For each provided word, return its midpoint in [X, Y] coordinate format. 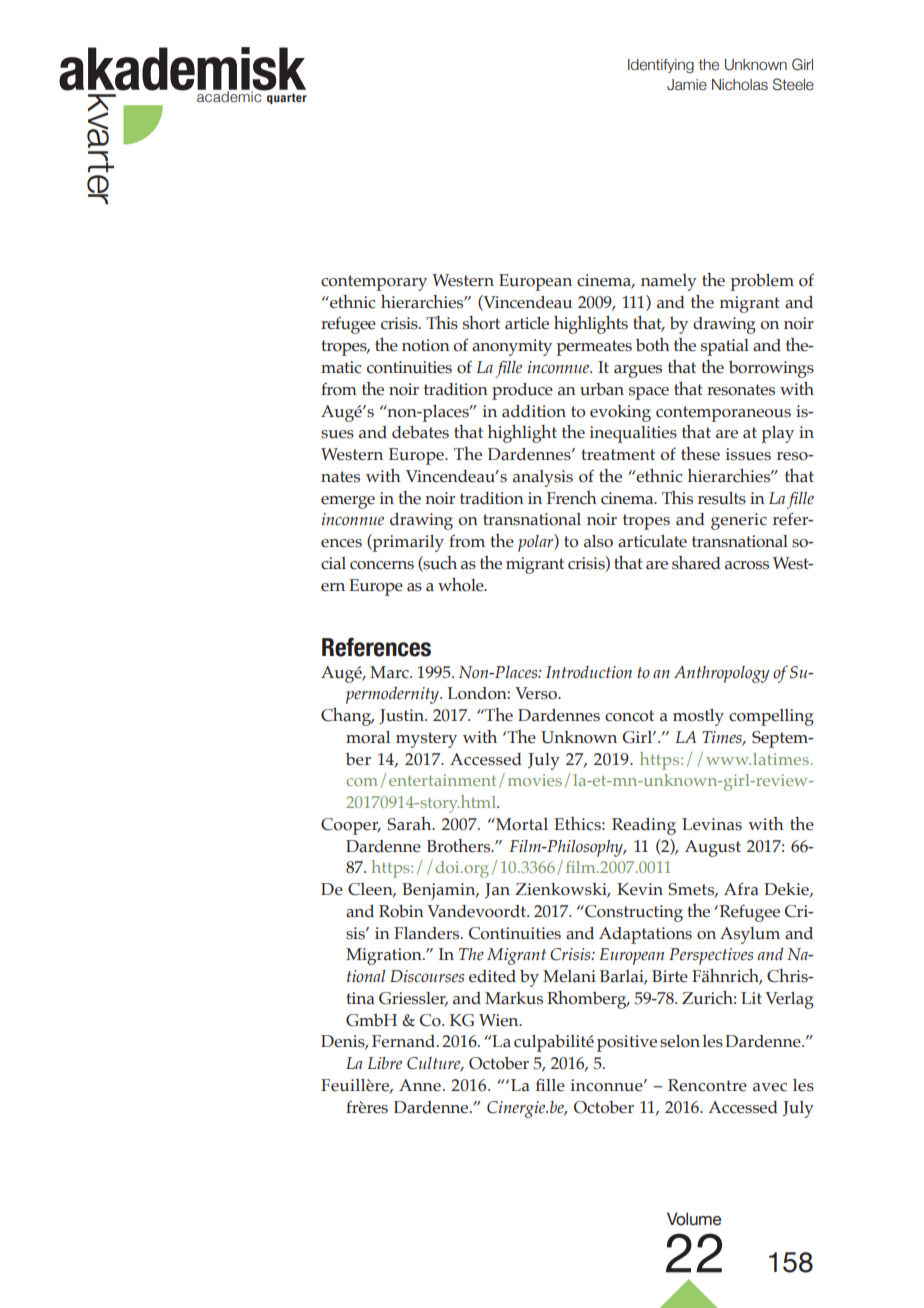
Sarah [410, 824]
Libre [385, 1063]
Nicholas [740, 85]
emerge [348, 502]
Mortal [521, 824]
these [700, 454]
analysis [543, 478]
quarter [287, 98]
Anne [420, 1085]
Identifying [661, 66]
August [713, 848]
